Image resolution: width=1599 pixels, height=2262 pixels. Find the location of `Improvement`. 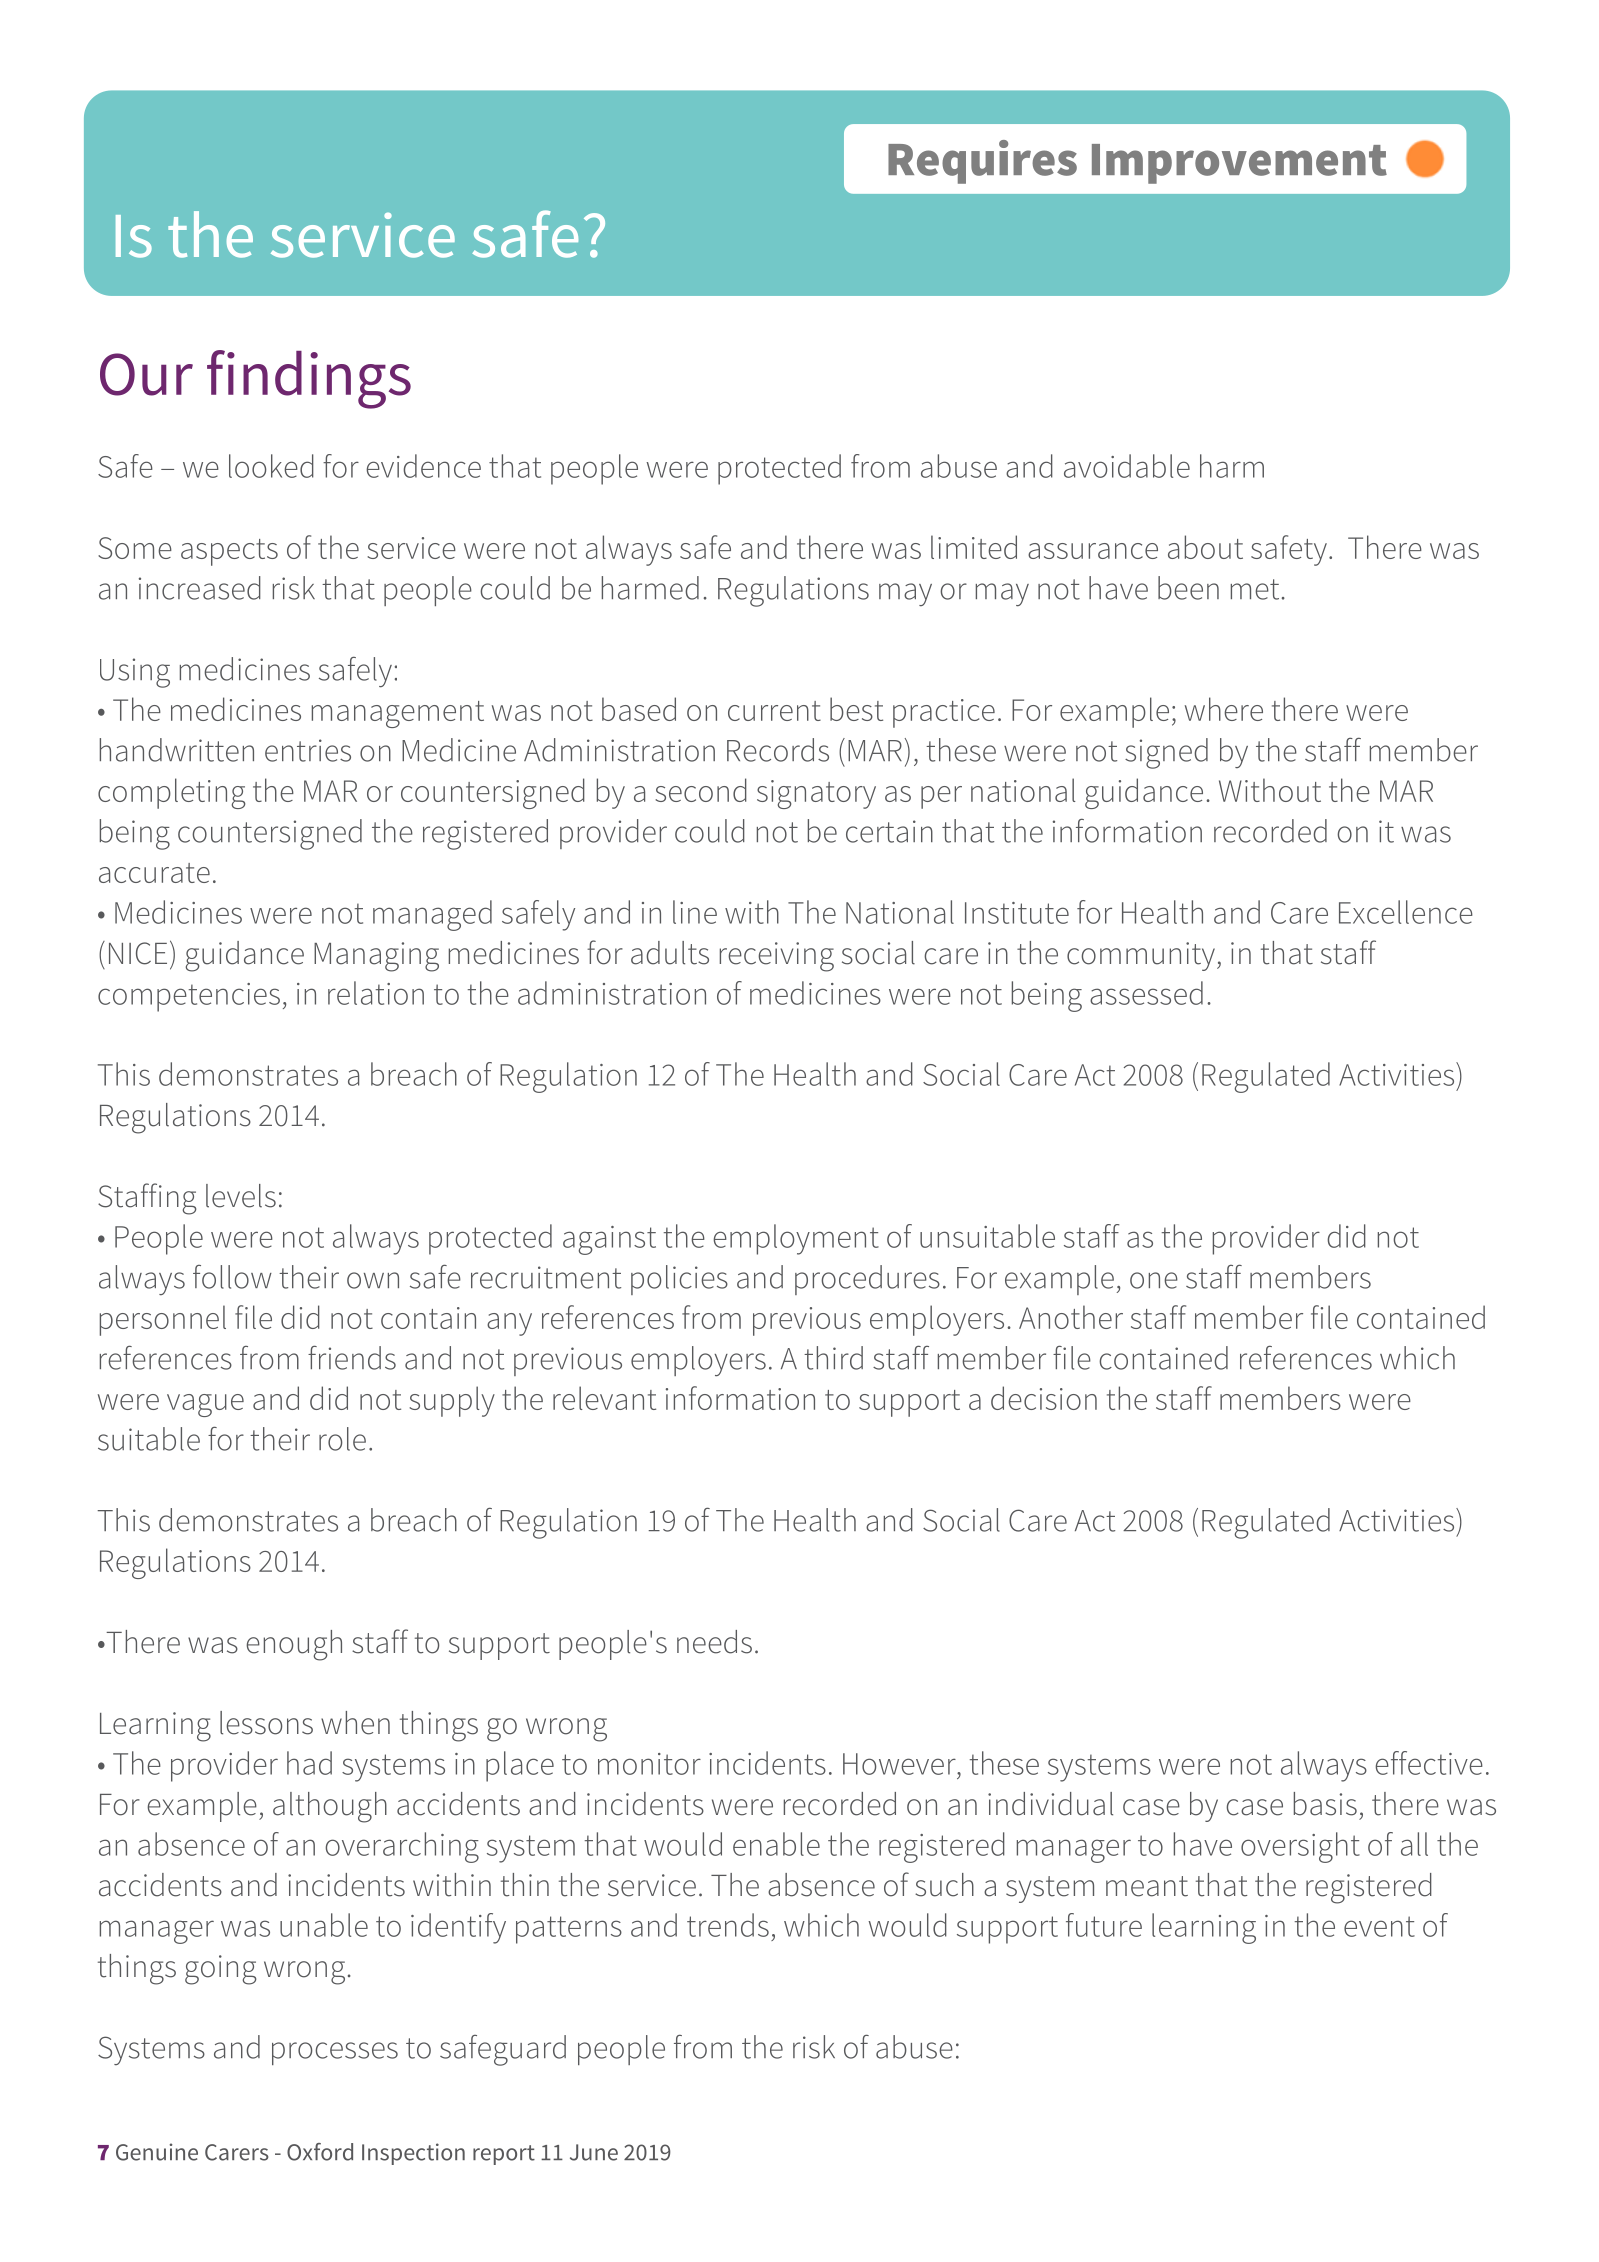

Improvement is located at coordinates (1239, 164).
